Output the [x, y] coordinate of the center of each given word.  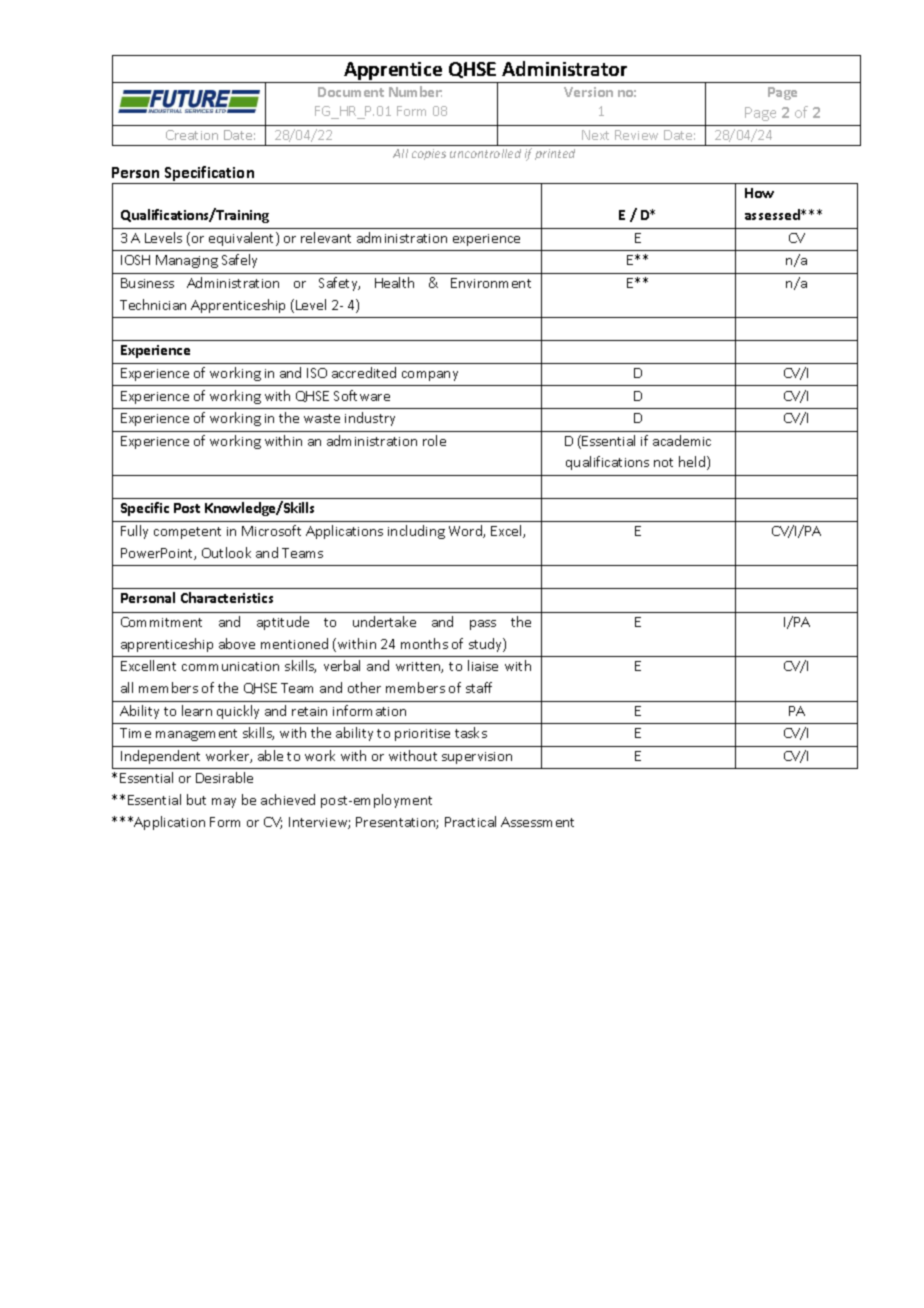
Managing [187, 261]
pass [483, 625]
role [434, 440]
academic [682, 440]
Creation [192, 135]
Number [415, 91]
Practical [470, 821]
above [237, 643]
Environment [491, 283]
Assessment [537, 822]
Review [636, 135]
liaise [483, 665]
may [224, 803]
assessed [773, 214]
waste [322, 418]
